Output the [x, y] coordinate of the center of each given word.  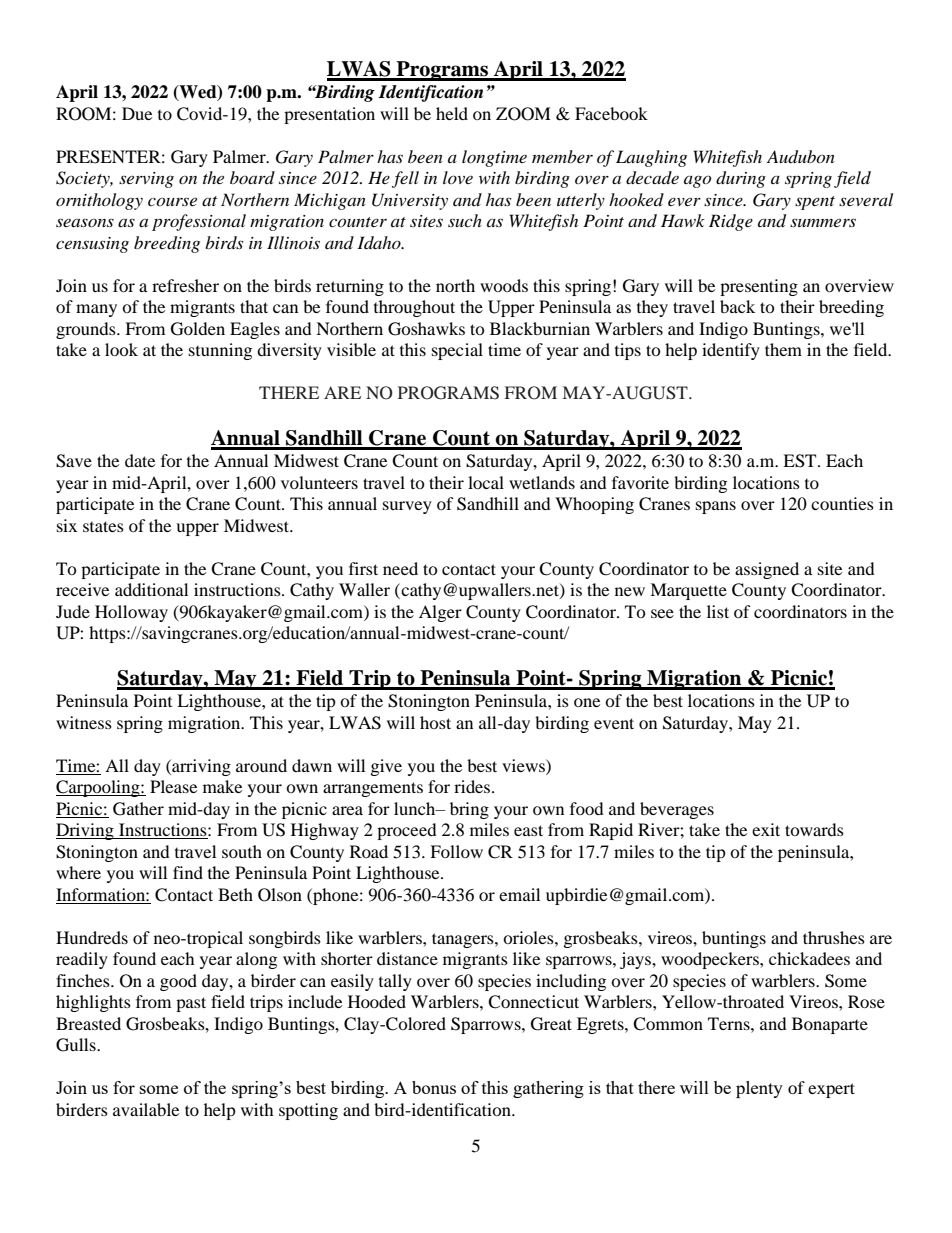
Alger [440, 613]
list [718, 611]
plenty [759, 1089]
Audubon [801, 157]
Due [137, 113]
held [452, 113]
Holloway [131, 613]
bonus [434, 1087]
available [146, 1109]
